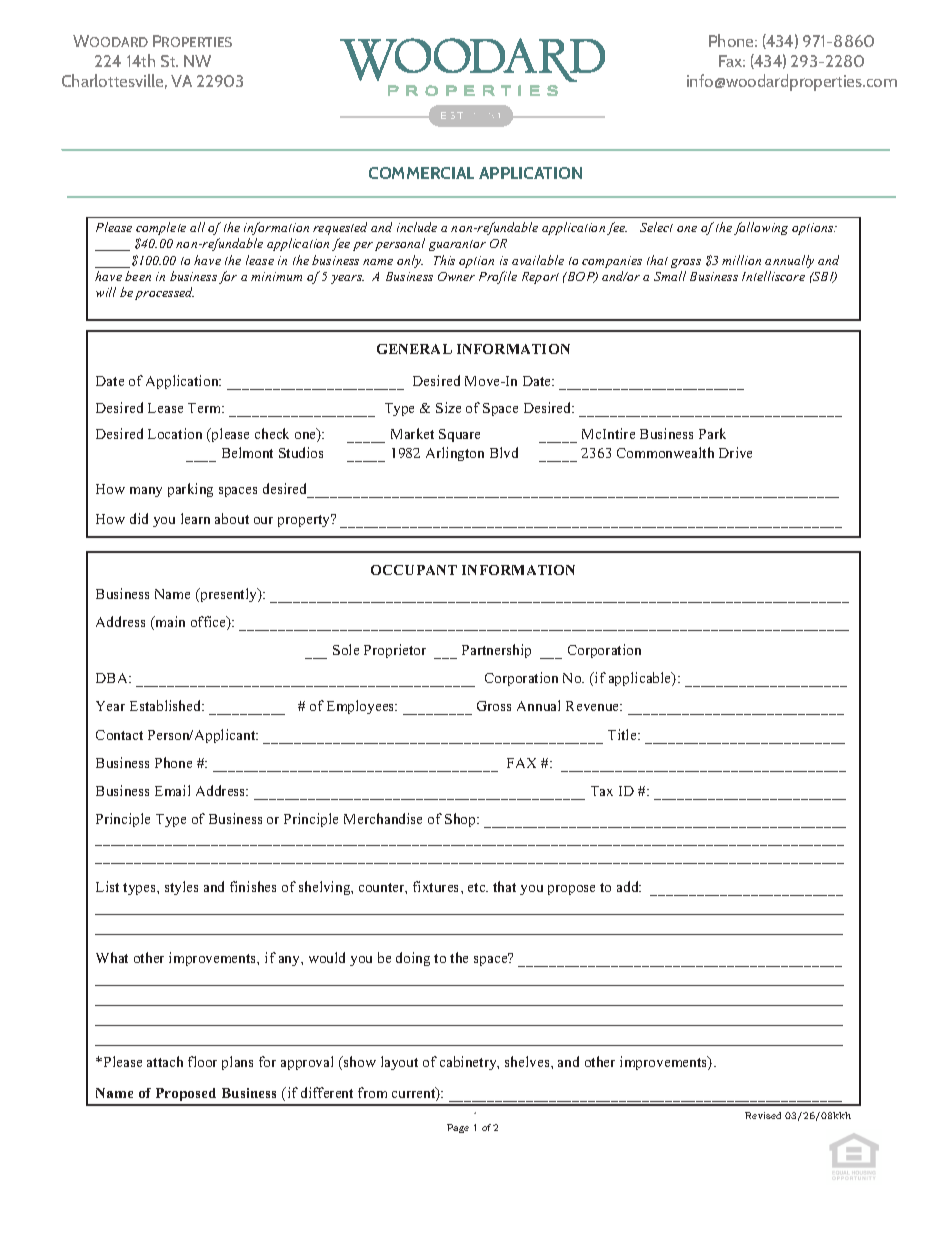 Image resolution: width=952 pixels, height=1233 pixels. Describe the element at coordinates (458, 1128) in the document. I see `Page` at that location.
